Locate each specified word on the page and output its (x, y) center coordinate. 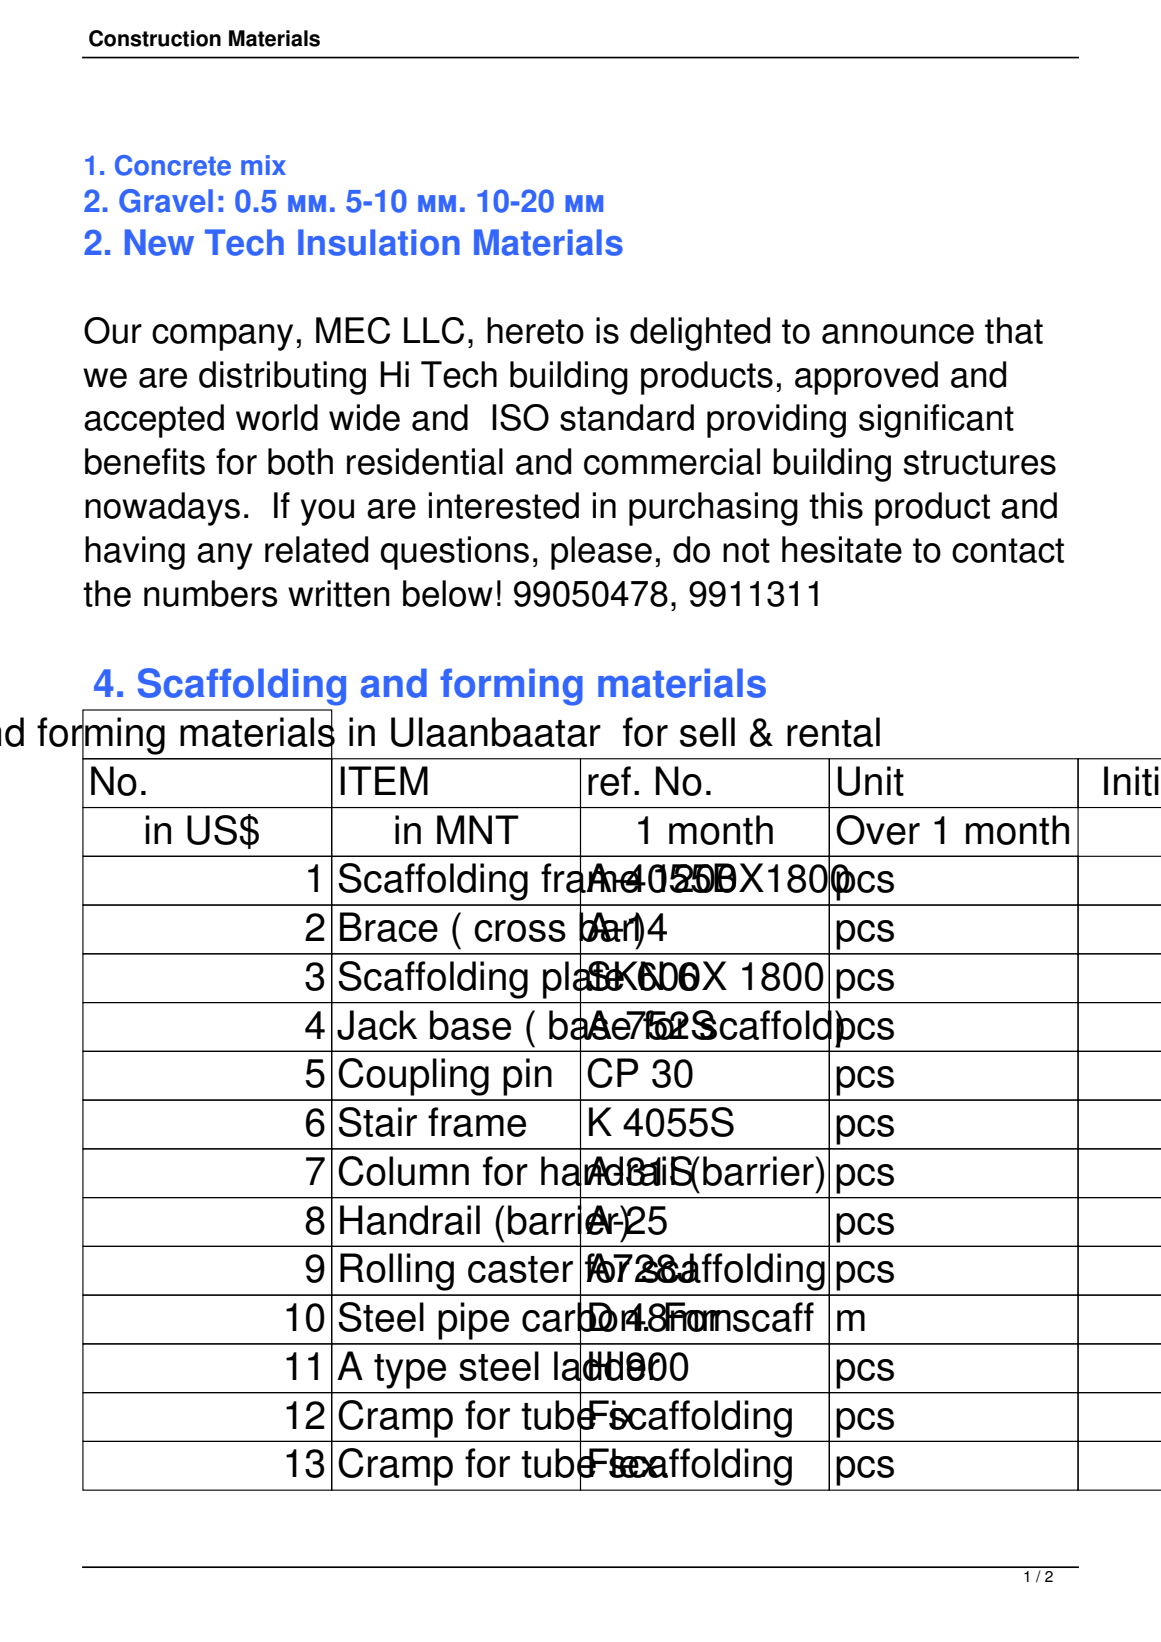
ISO (520, 417)
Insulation (379, 242)
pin (527, 1077)
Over (878, 830)
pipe (473, 1321)
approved (866, 378)
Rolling (397, 1272)
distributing (282, 378)
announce (898, 334)
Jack (377, 1025)
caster (520, 1269)
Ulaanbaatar (496, 732)
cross (520, 931)
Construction (155, 38)
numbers (211, 593)
